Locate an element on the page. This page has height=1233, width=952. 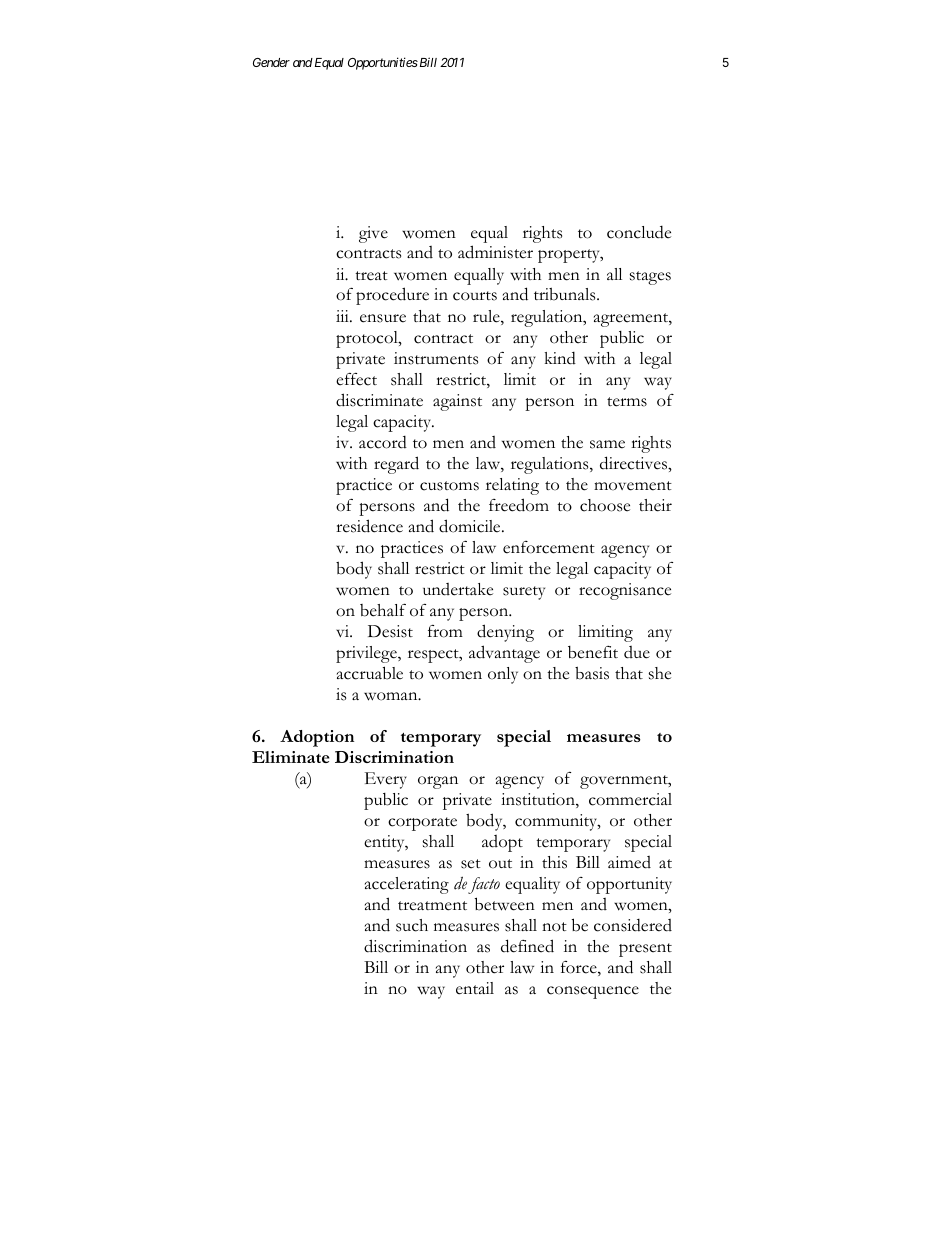
undertake is located at coordinates (458, 589).
